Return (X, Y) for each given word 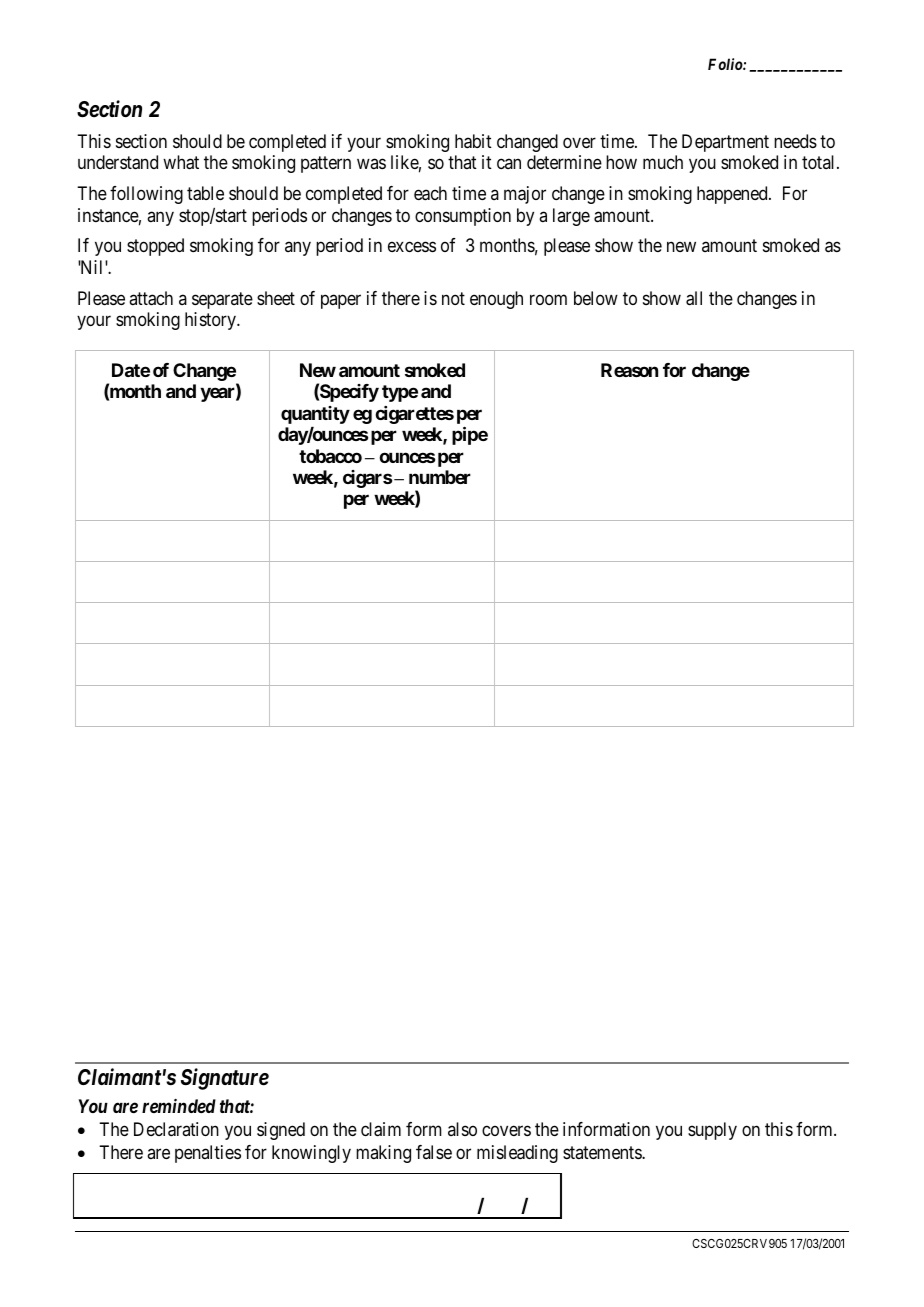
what (181, 162)
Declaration (176, 1129)
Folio (726, 64)
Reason (629, 370)
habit (473, 141)
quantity (315, 415)
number (440, 477)
